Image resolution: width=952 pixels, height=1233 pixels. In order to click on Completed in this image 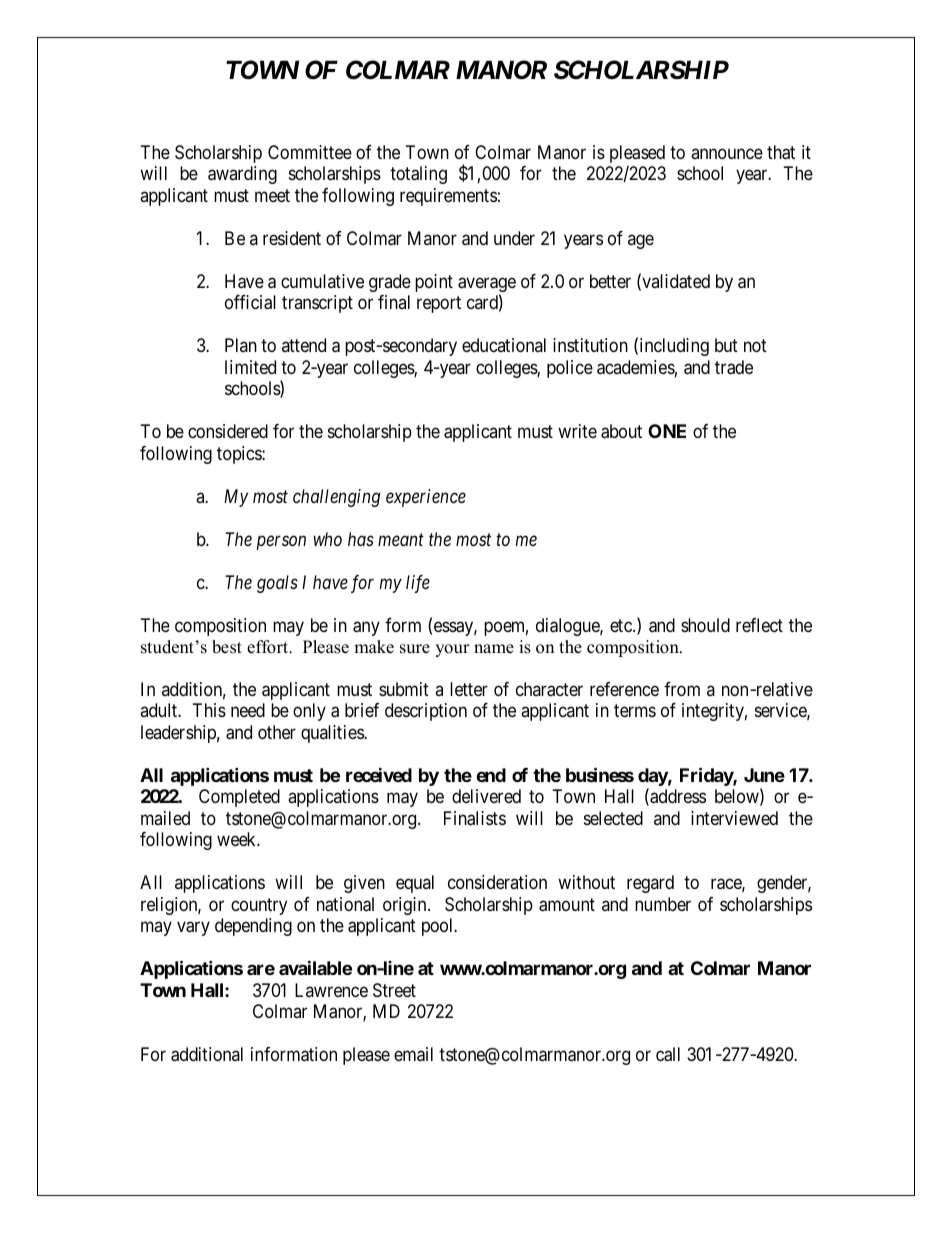, I will do `click(239, 798)`.
